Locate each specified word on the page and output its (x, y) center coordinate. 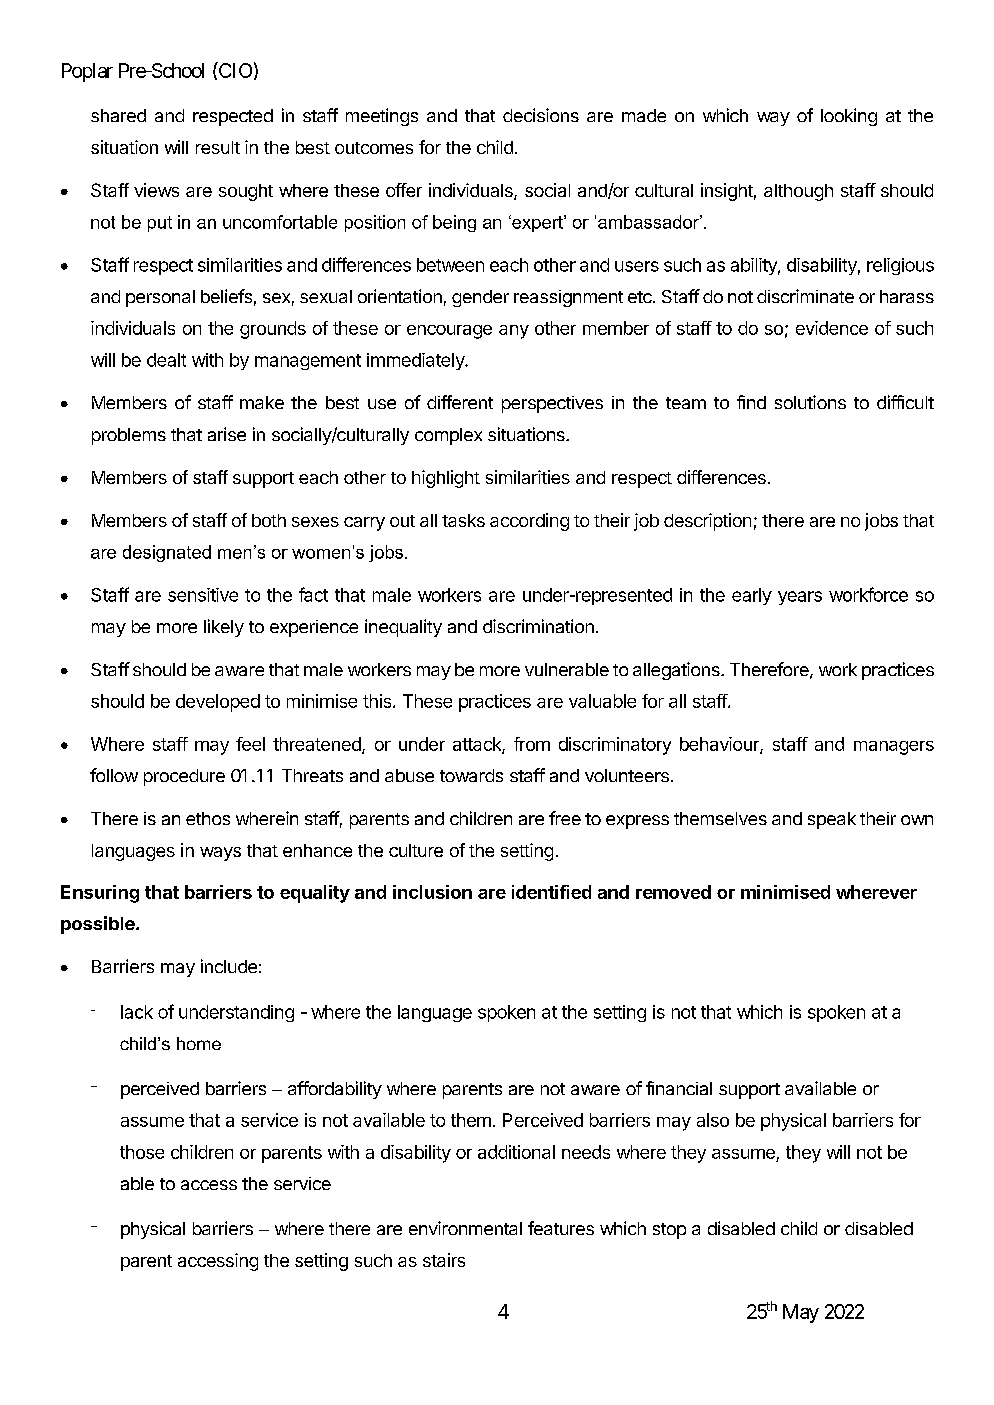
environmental (465, 1228)
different (460, 402)
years (800, 598)
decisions (541, 115)
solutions (810, 402)
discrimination (538, 626)
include (229, 966)
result (218, 147)
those (142, 1152)
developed (218, 703)
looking (849, 117)
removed (673, 892)
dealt (166, 360)
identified (551, 892)
